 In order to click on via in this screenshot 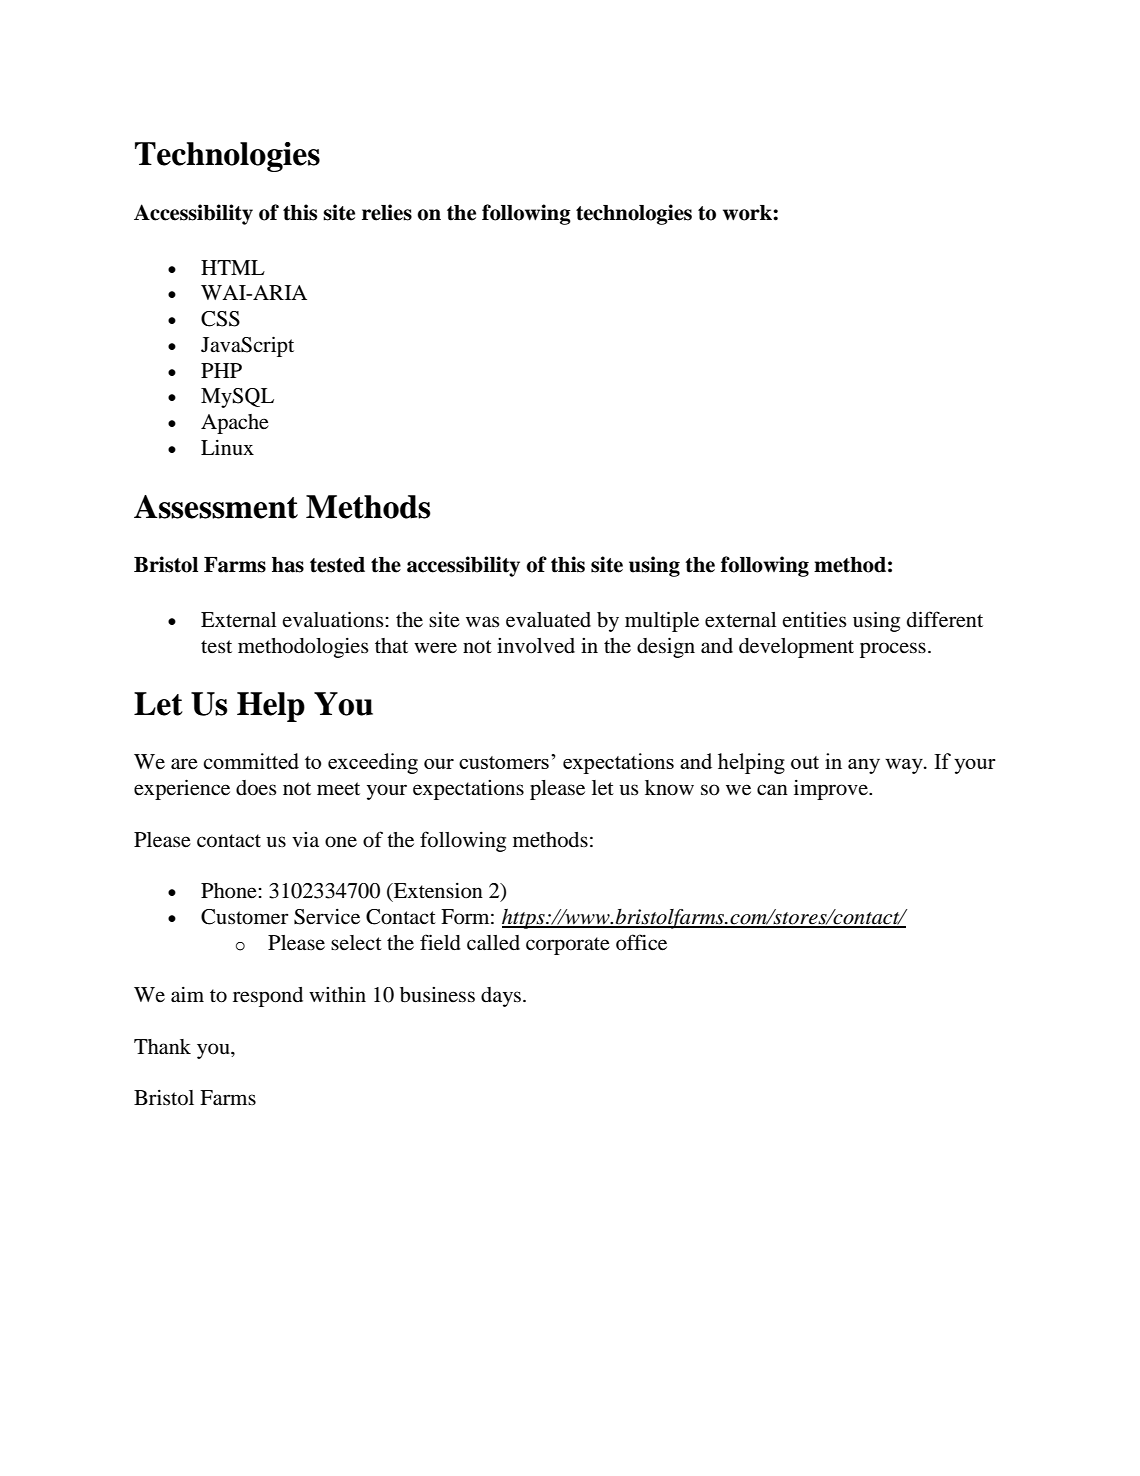, I will do `click(305, 839)`.
